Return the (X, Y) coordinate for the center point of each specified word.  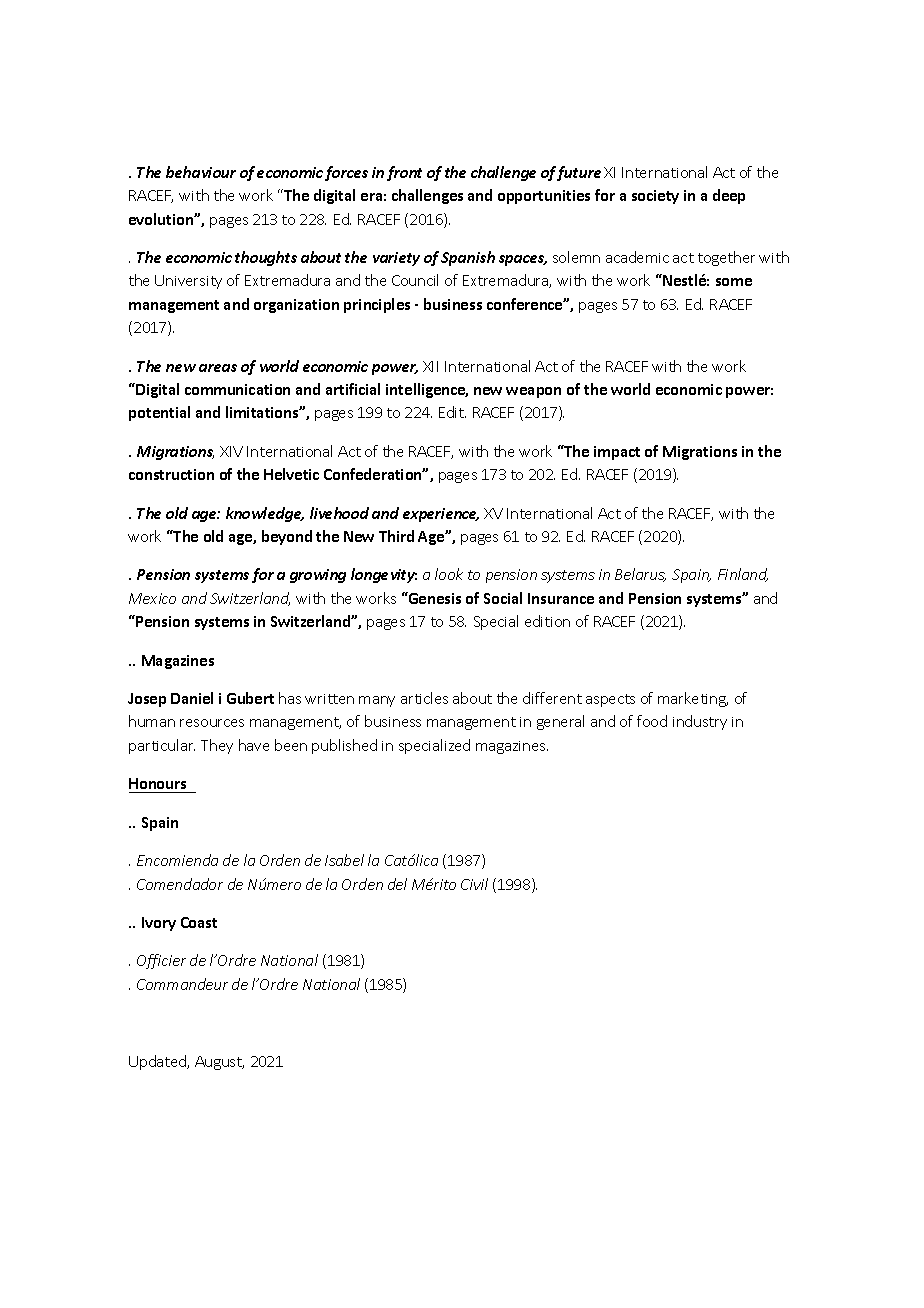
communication (237, 389)
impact (617, 453)
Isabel (344, 860)
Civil (474, 884)
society (655, 197)
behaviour (201, 172)
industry (700, 722)
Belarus (640, 575)
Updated (159, 1062)
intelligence (427, 390)
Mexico (152, 598)
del (397, 884)
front (404, 173)
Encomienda (177, 860)
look (449, 574)
